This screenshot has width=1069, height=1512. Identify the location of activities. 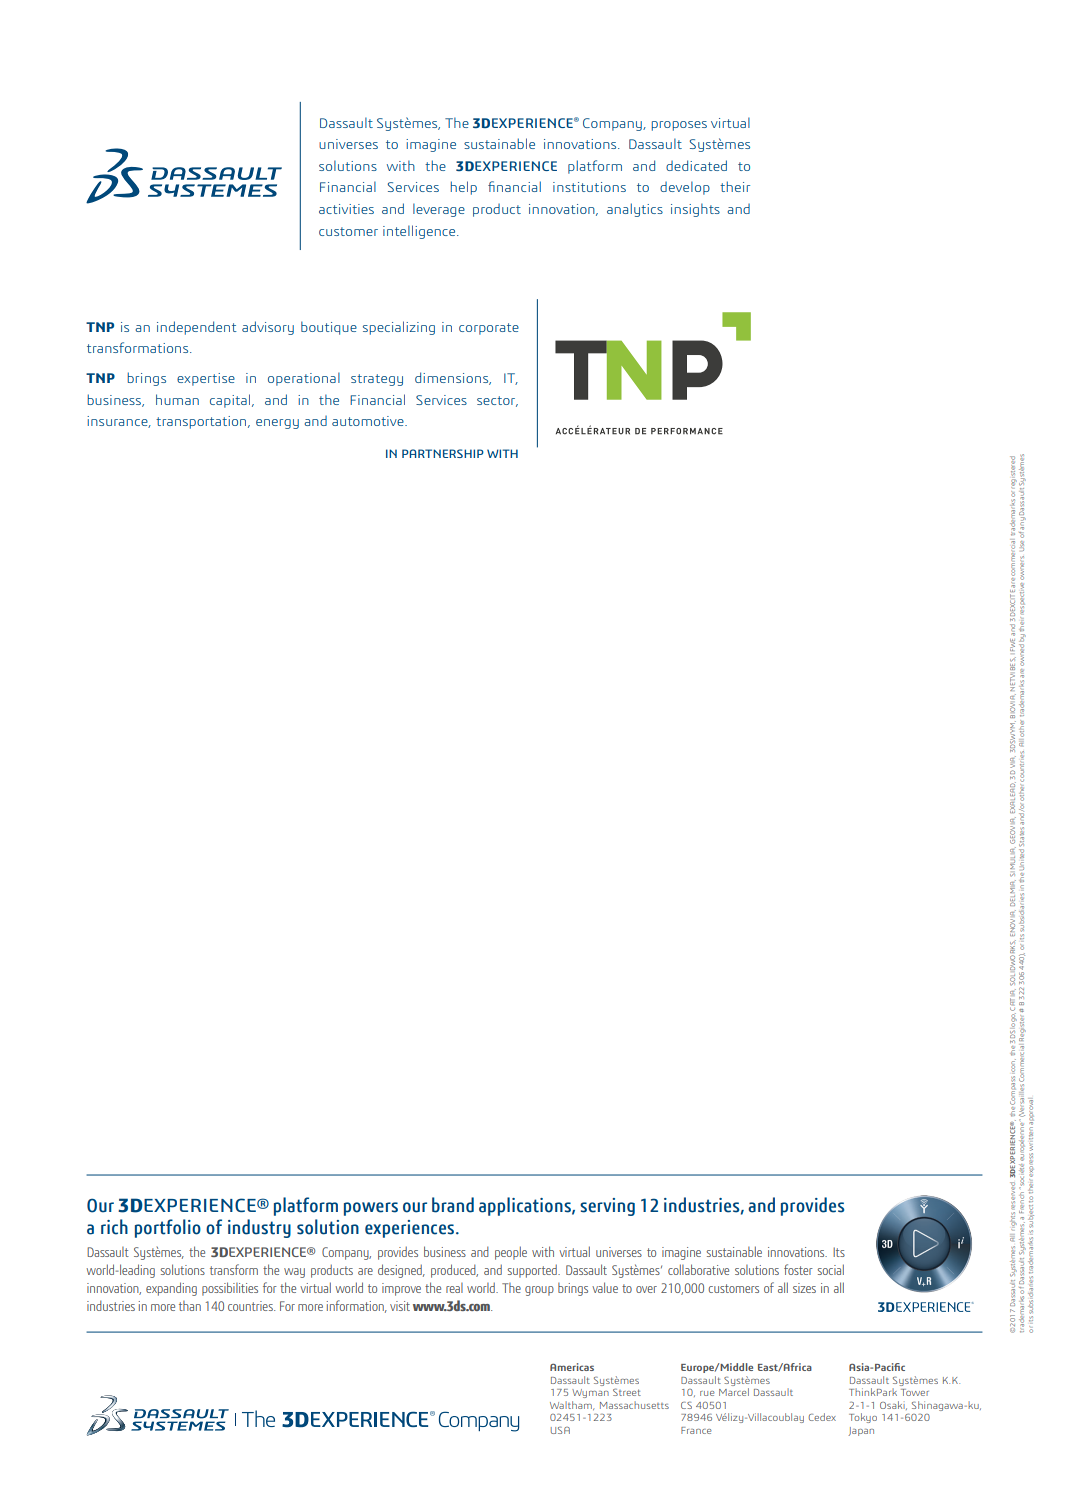
(346, 209).
